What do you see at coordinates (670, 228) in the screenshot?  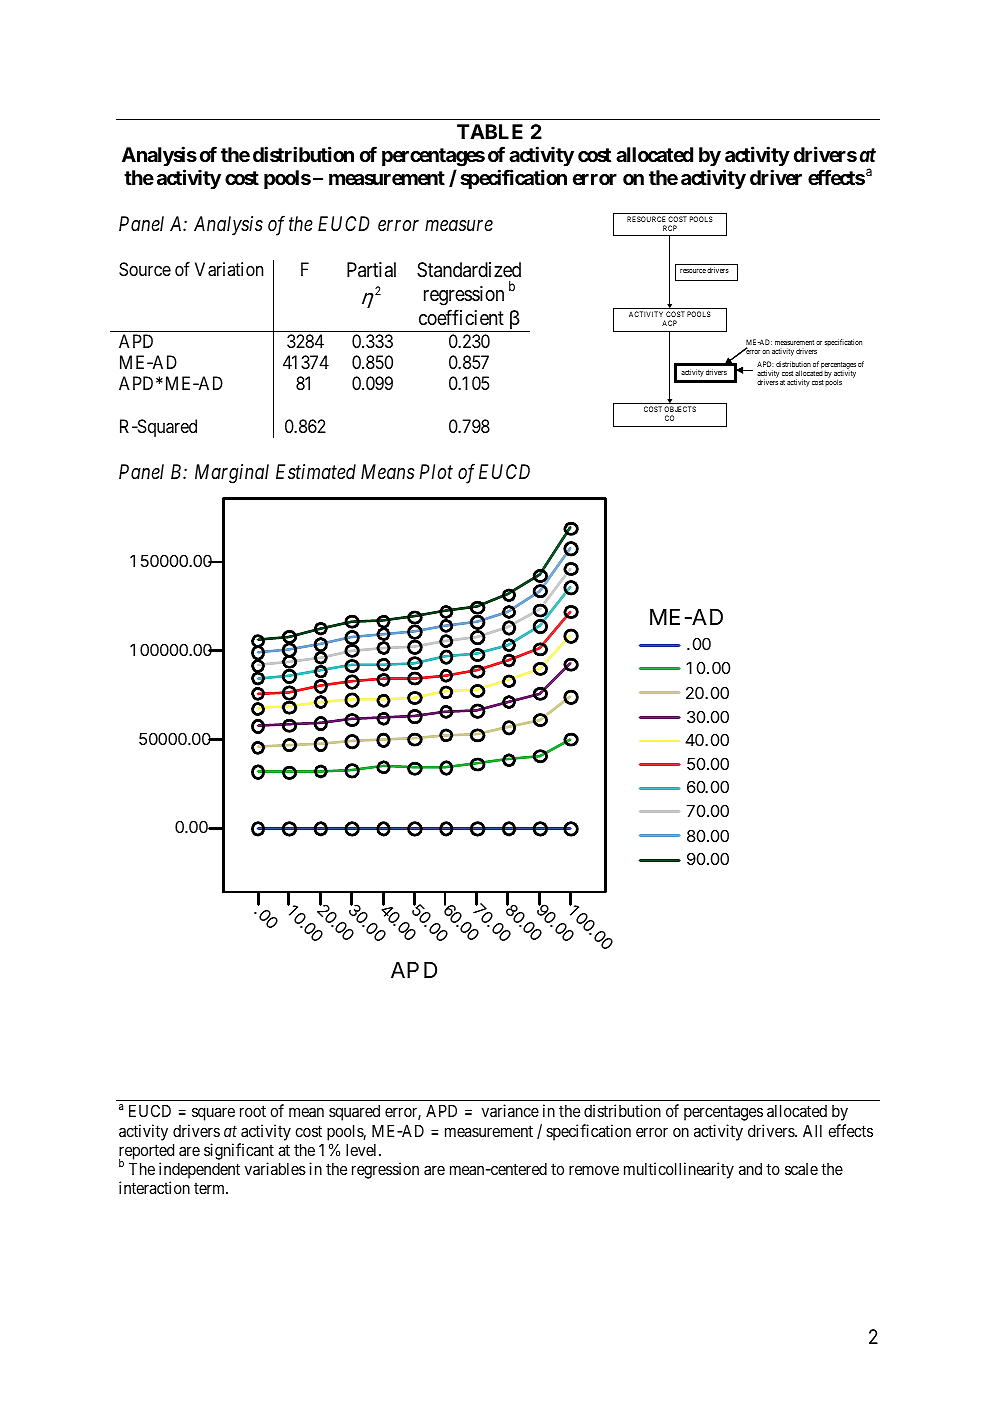 I see `RCP` at bounding box center [670, 228].
